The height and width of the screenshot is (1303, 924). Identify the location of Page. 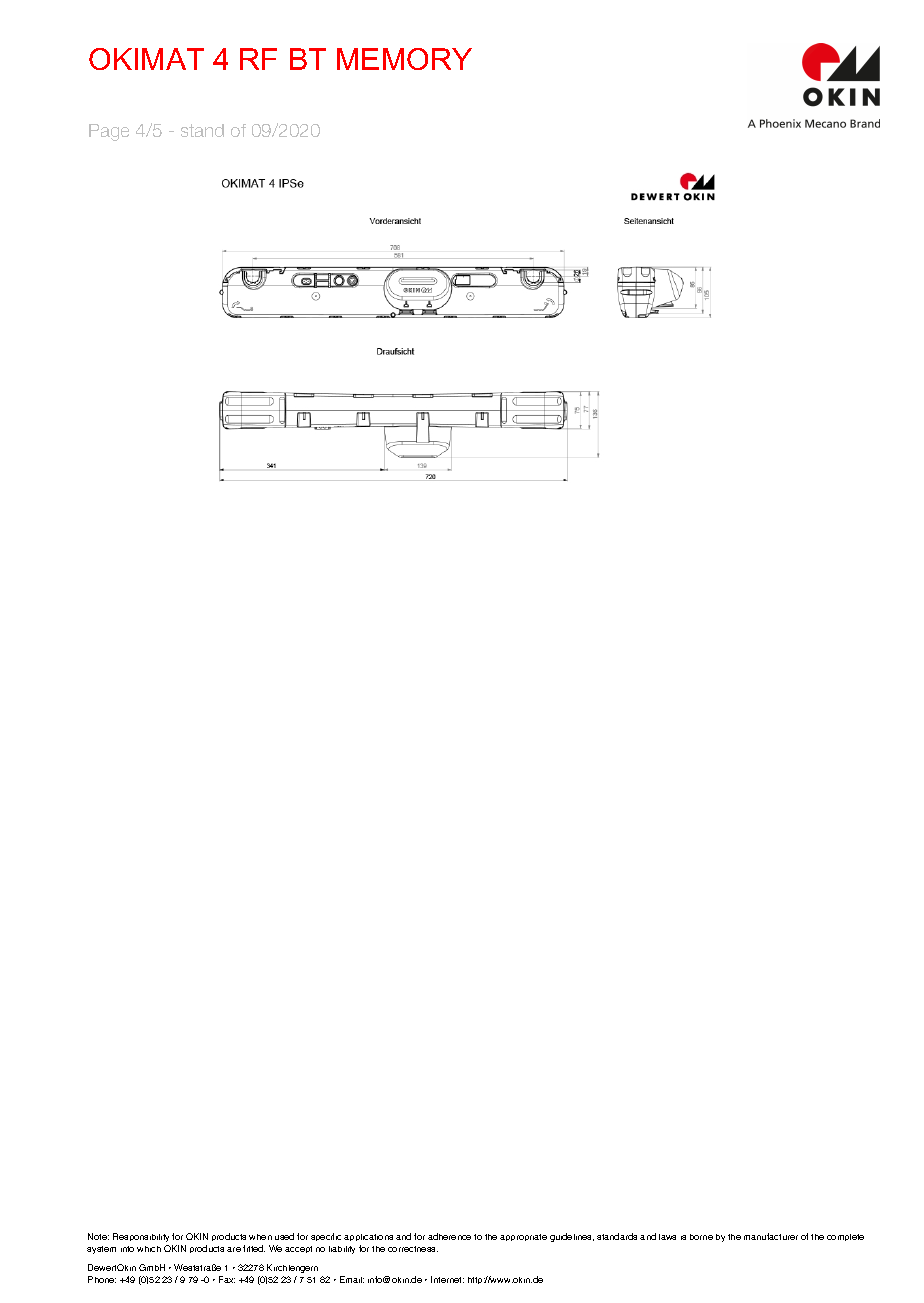
(109, 132).
